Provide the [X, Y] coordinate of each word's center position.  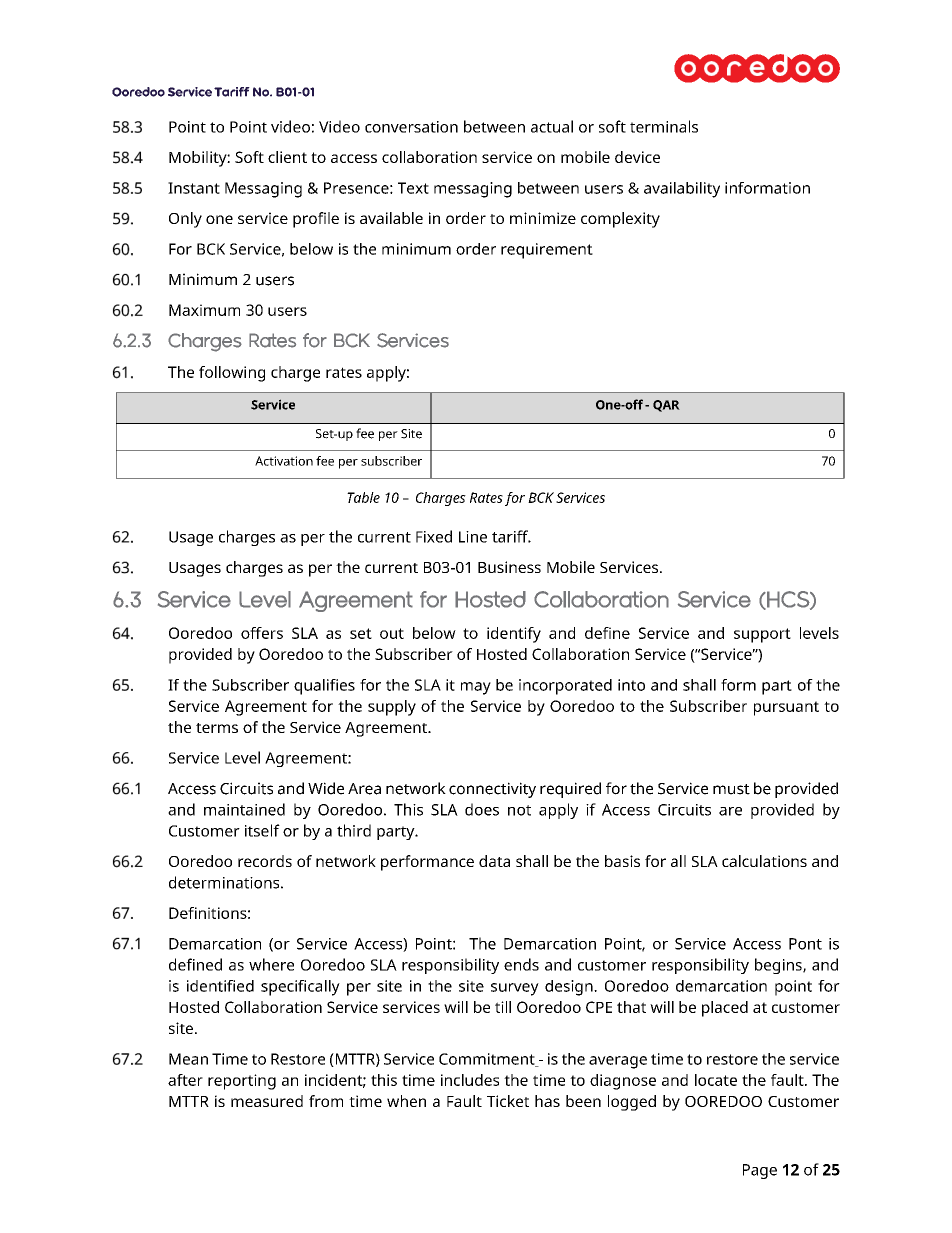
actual [552, 126]
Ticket [508, 1101]
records [265, 861]
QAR [666, 406]
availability [682, 190]
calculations [764, 861]
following [232, 374]
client [287, 157]
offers [262, 633]
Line [473, 537]
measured [267, 1101]
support [762, 635]
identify [514, 635]
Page [760, 1171]
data [494, 861]
